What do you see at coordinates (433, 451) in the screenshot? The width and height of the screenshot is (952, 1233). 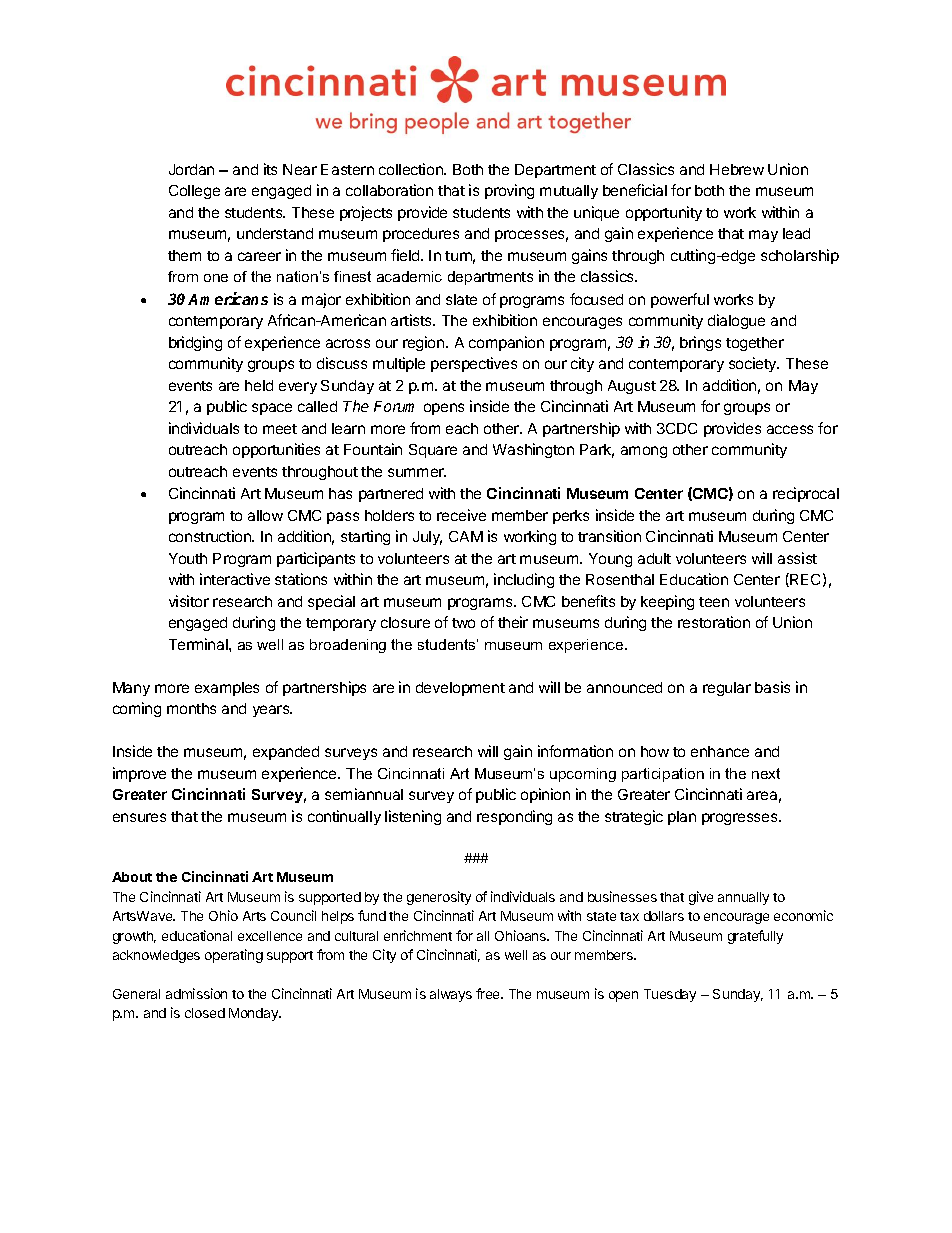 I see `Square` at bounding box center [433, 451].
